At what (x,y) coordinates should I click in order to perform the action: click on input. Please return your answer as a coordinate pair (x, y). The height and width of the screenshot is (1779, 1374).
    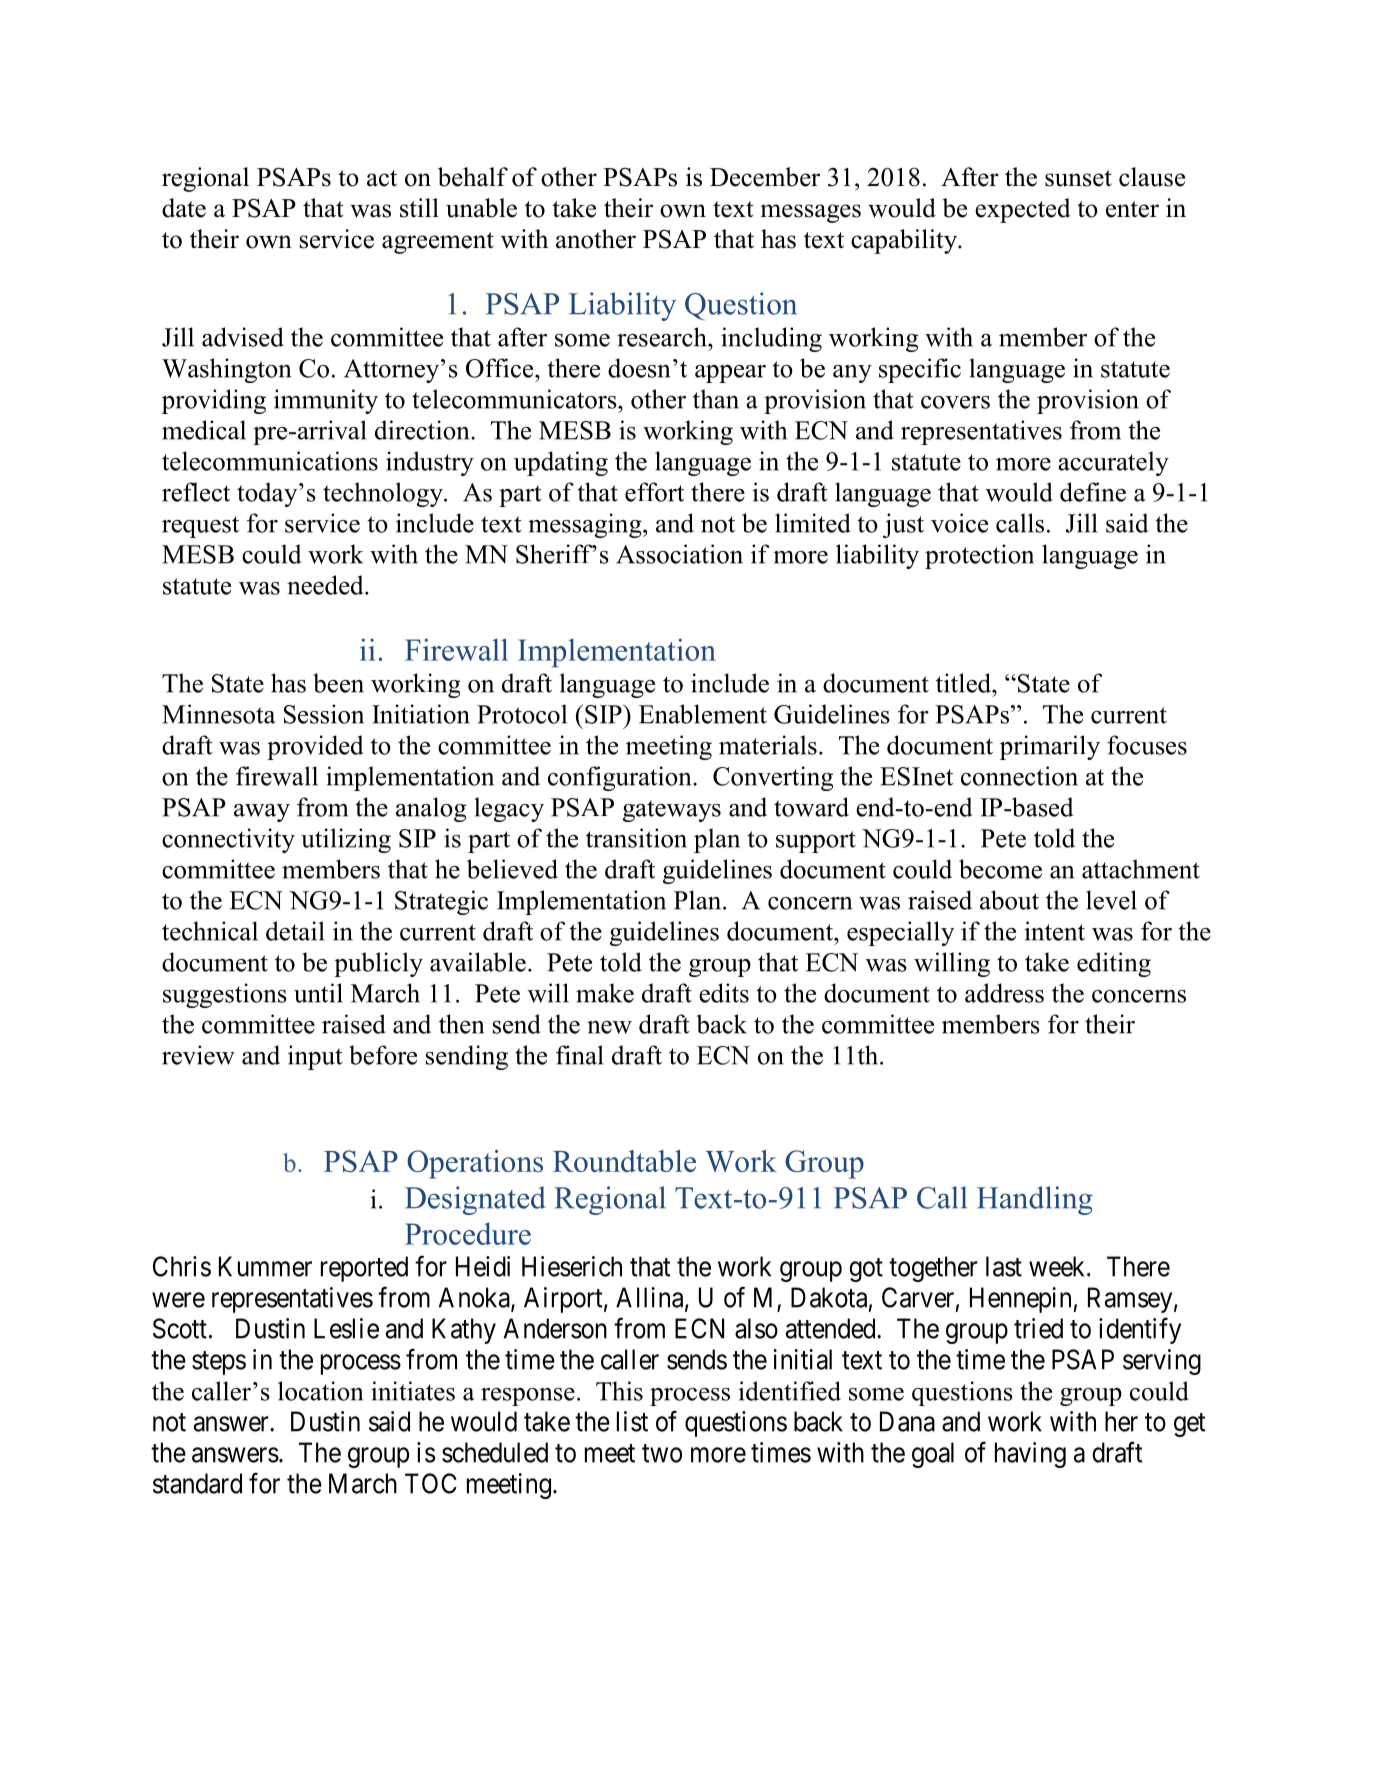
    Looking at the image, I should click on (315, 1057).
